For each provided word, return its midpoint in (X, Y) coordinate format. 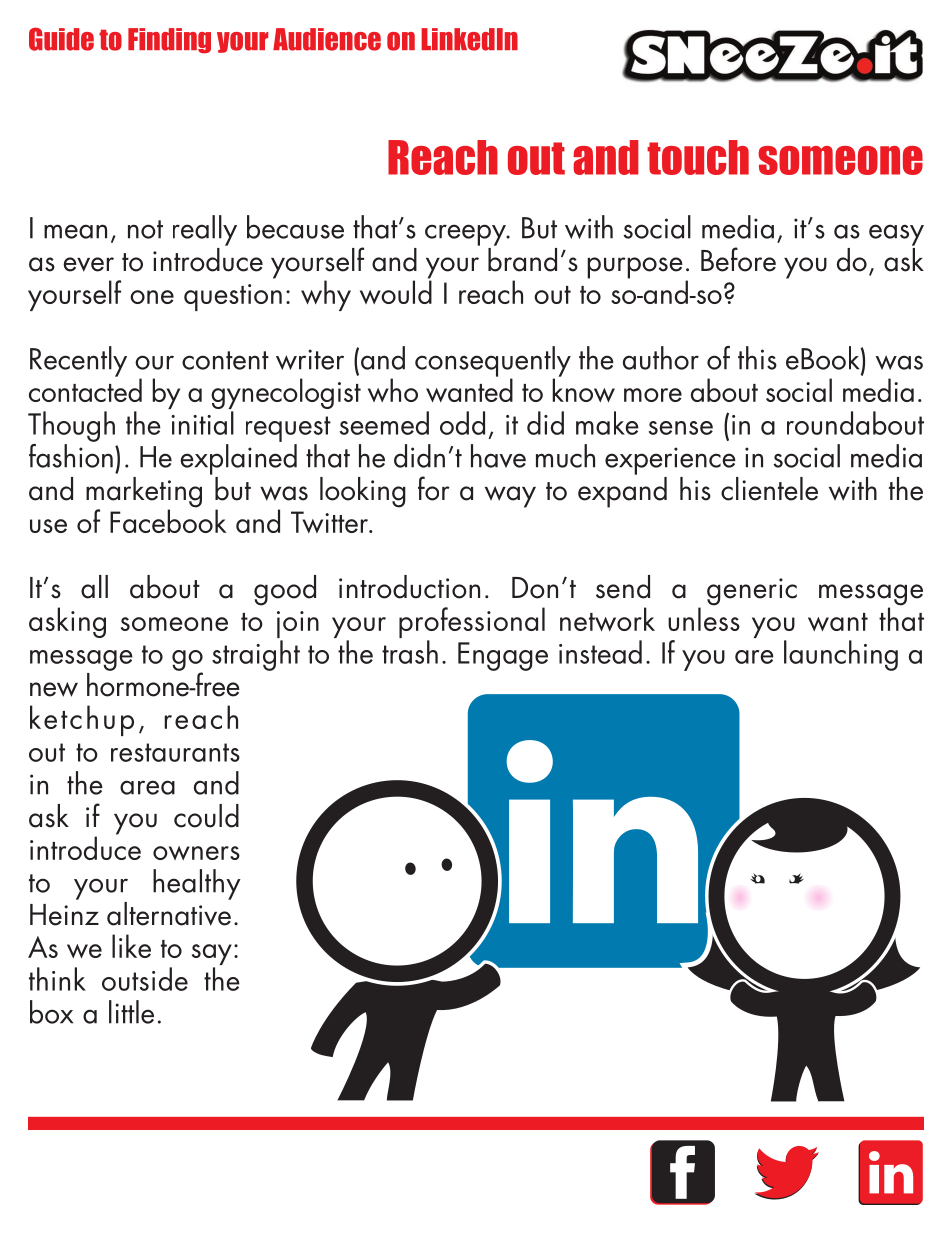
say (212, 956)
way (510, 497)
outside (145, 979)
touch (698, 157)
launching (841, 655)
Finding (169, 41)
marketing (144, 493)
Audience (327, 39)
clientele (769, 489)
